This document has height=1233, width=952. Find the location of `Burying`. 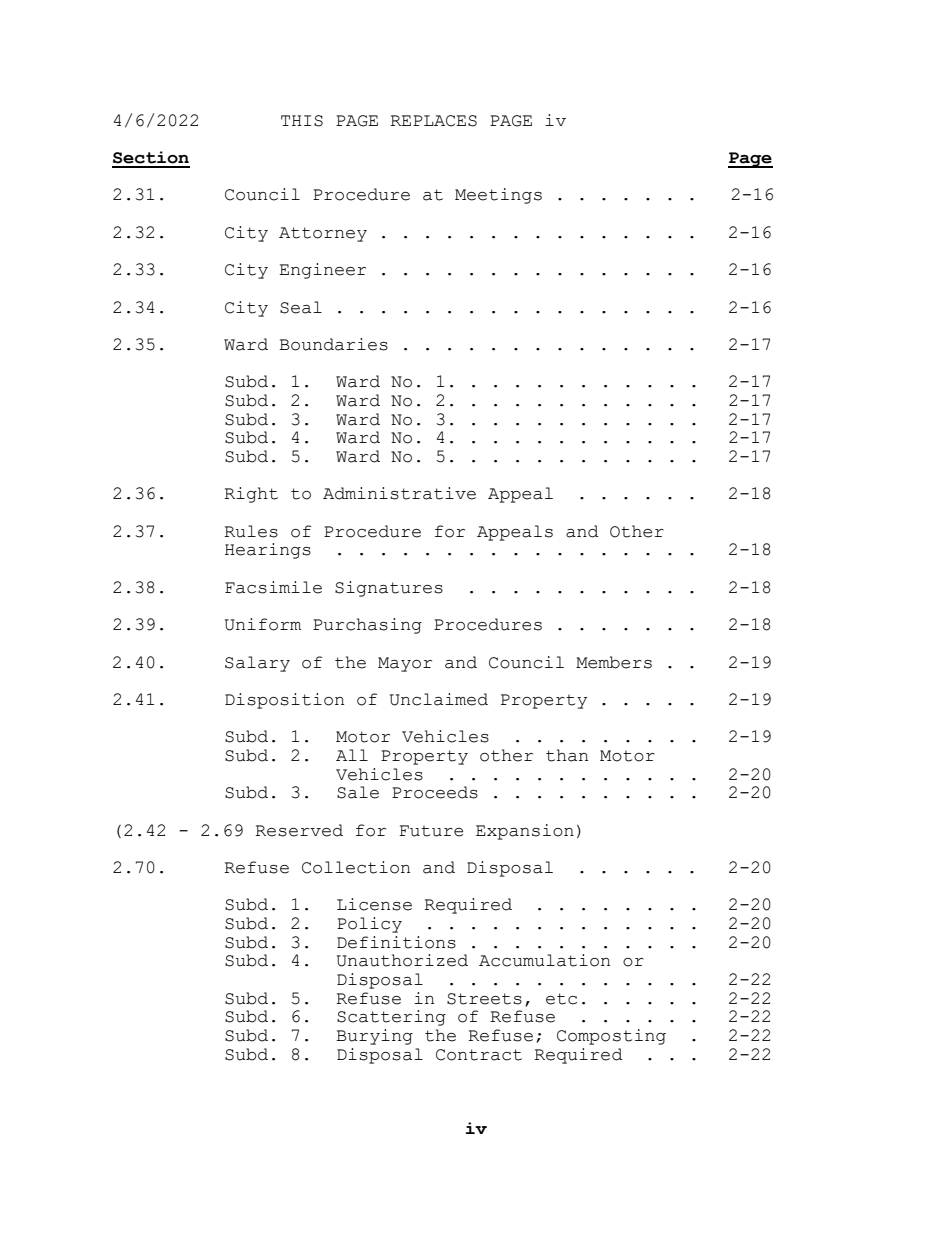

Burying is located at coordinates (374, 1037).
